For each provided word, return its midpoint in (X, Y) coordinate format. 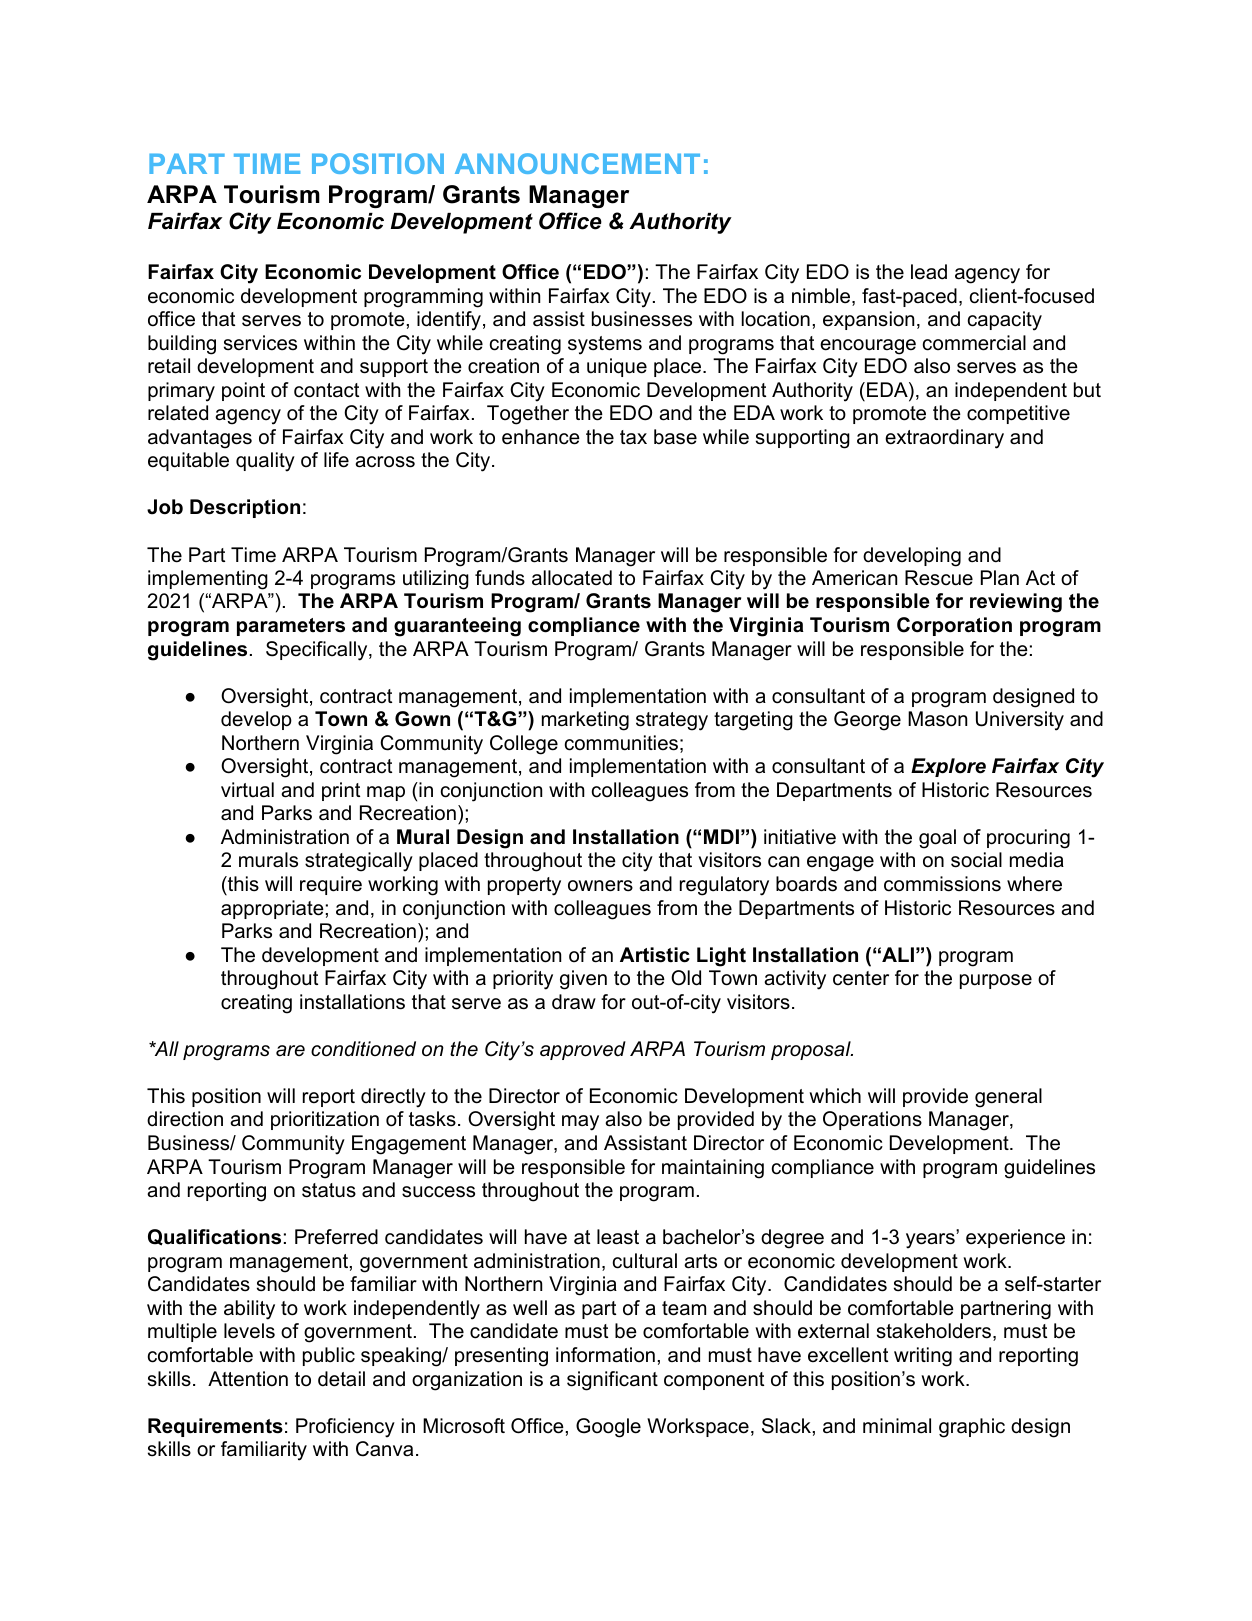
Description (245, 508)
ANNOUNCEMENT (577, 163)
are (290, 1051)
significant (612, 1381)
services (260, 343)
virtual (247, 790)
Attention (248, 1379)
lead (929, 272)
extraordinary (944, 439)
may (580, 1123)
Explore (948, 767)
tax (633, 437)
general (1008, 1098)
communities (621, 743)
